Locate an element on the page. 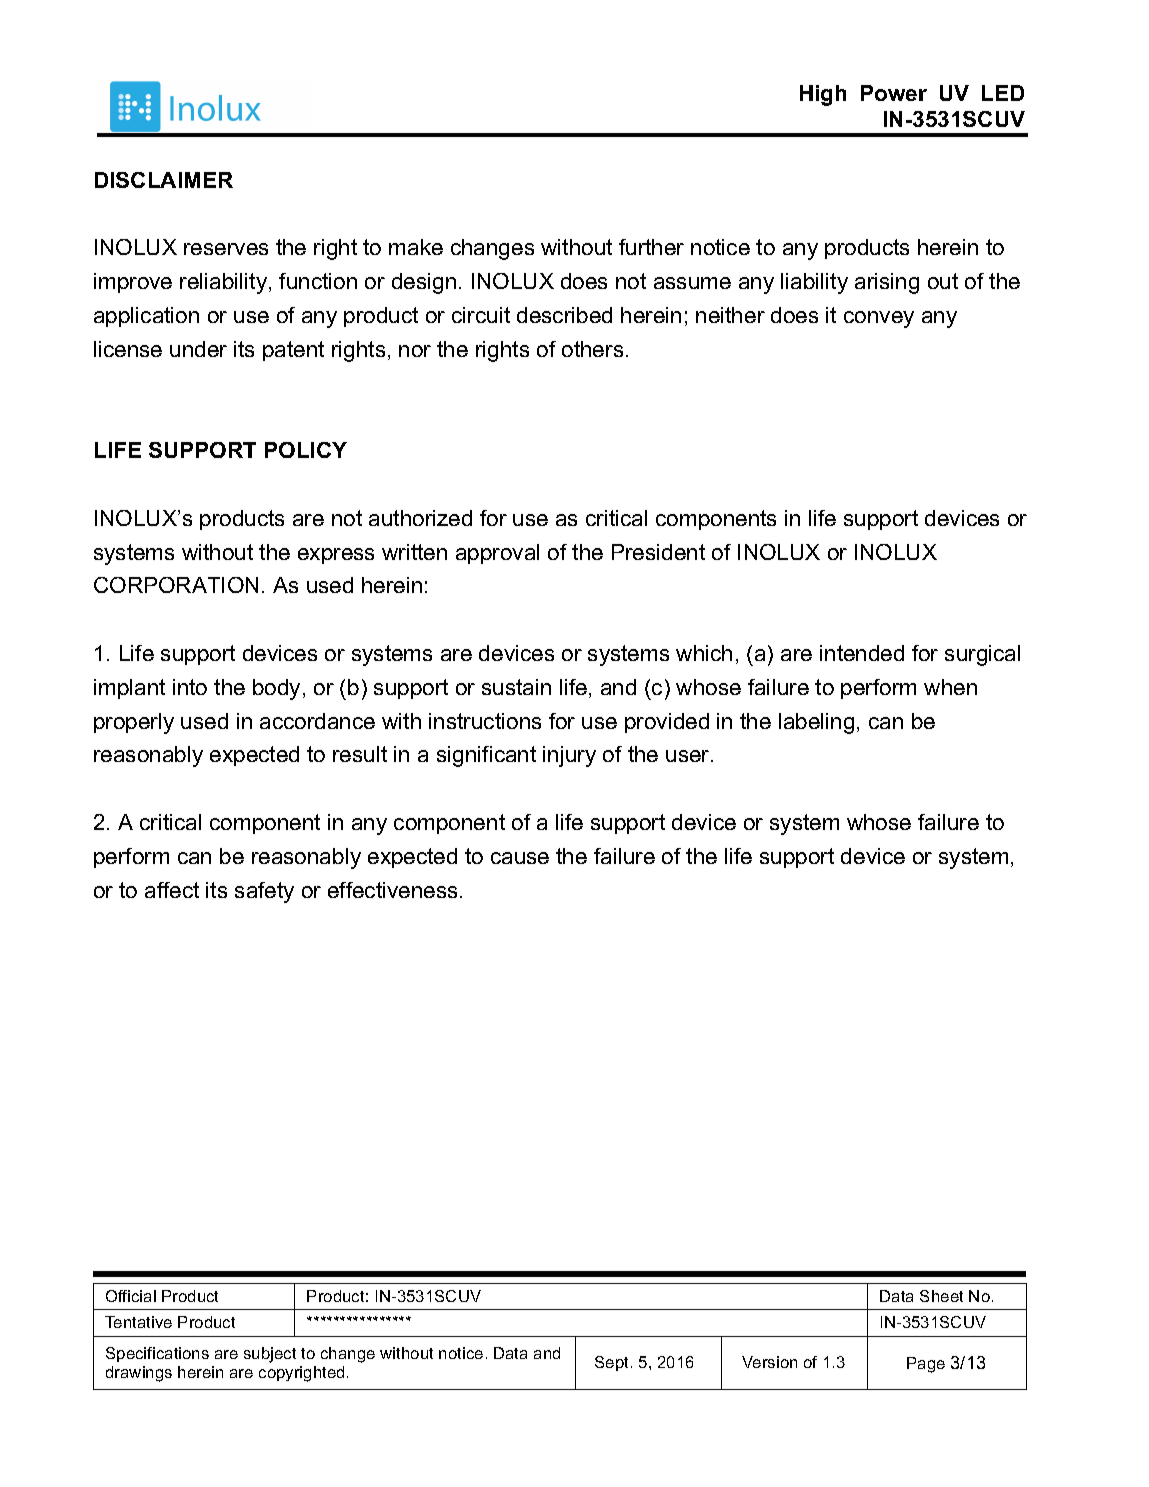  safety is located at coordinates (264, 892).
